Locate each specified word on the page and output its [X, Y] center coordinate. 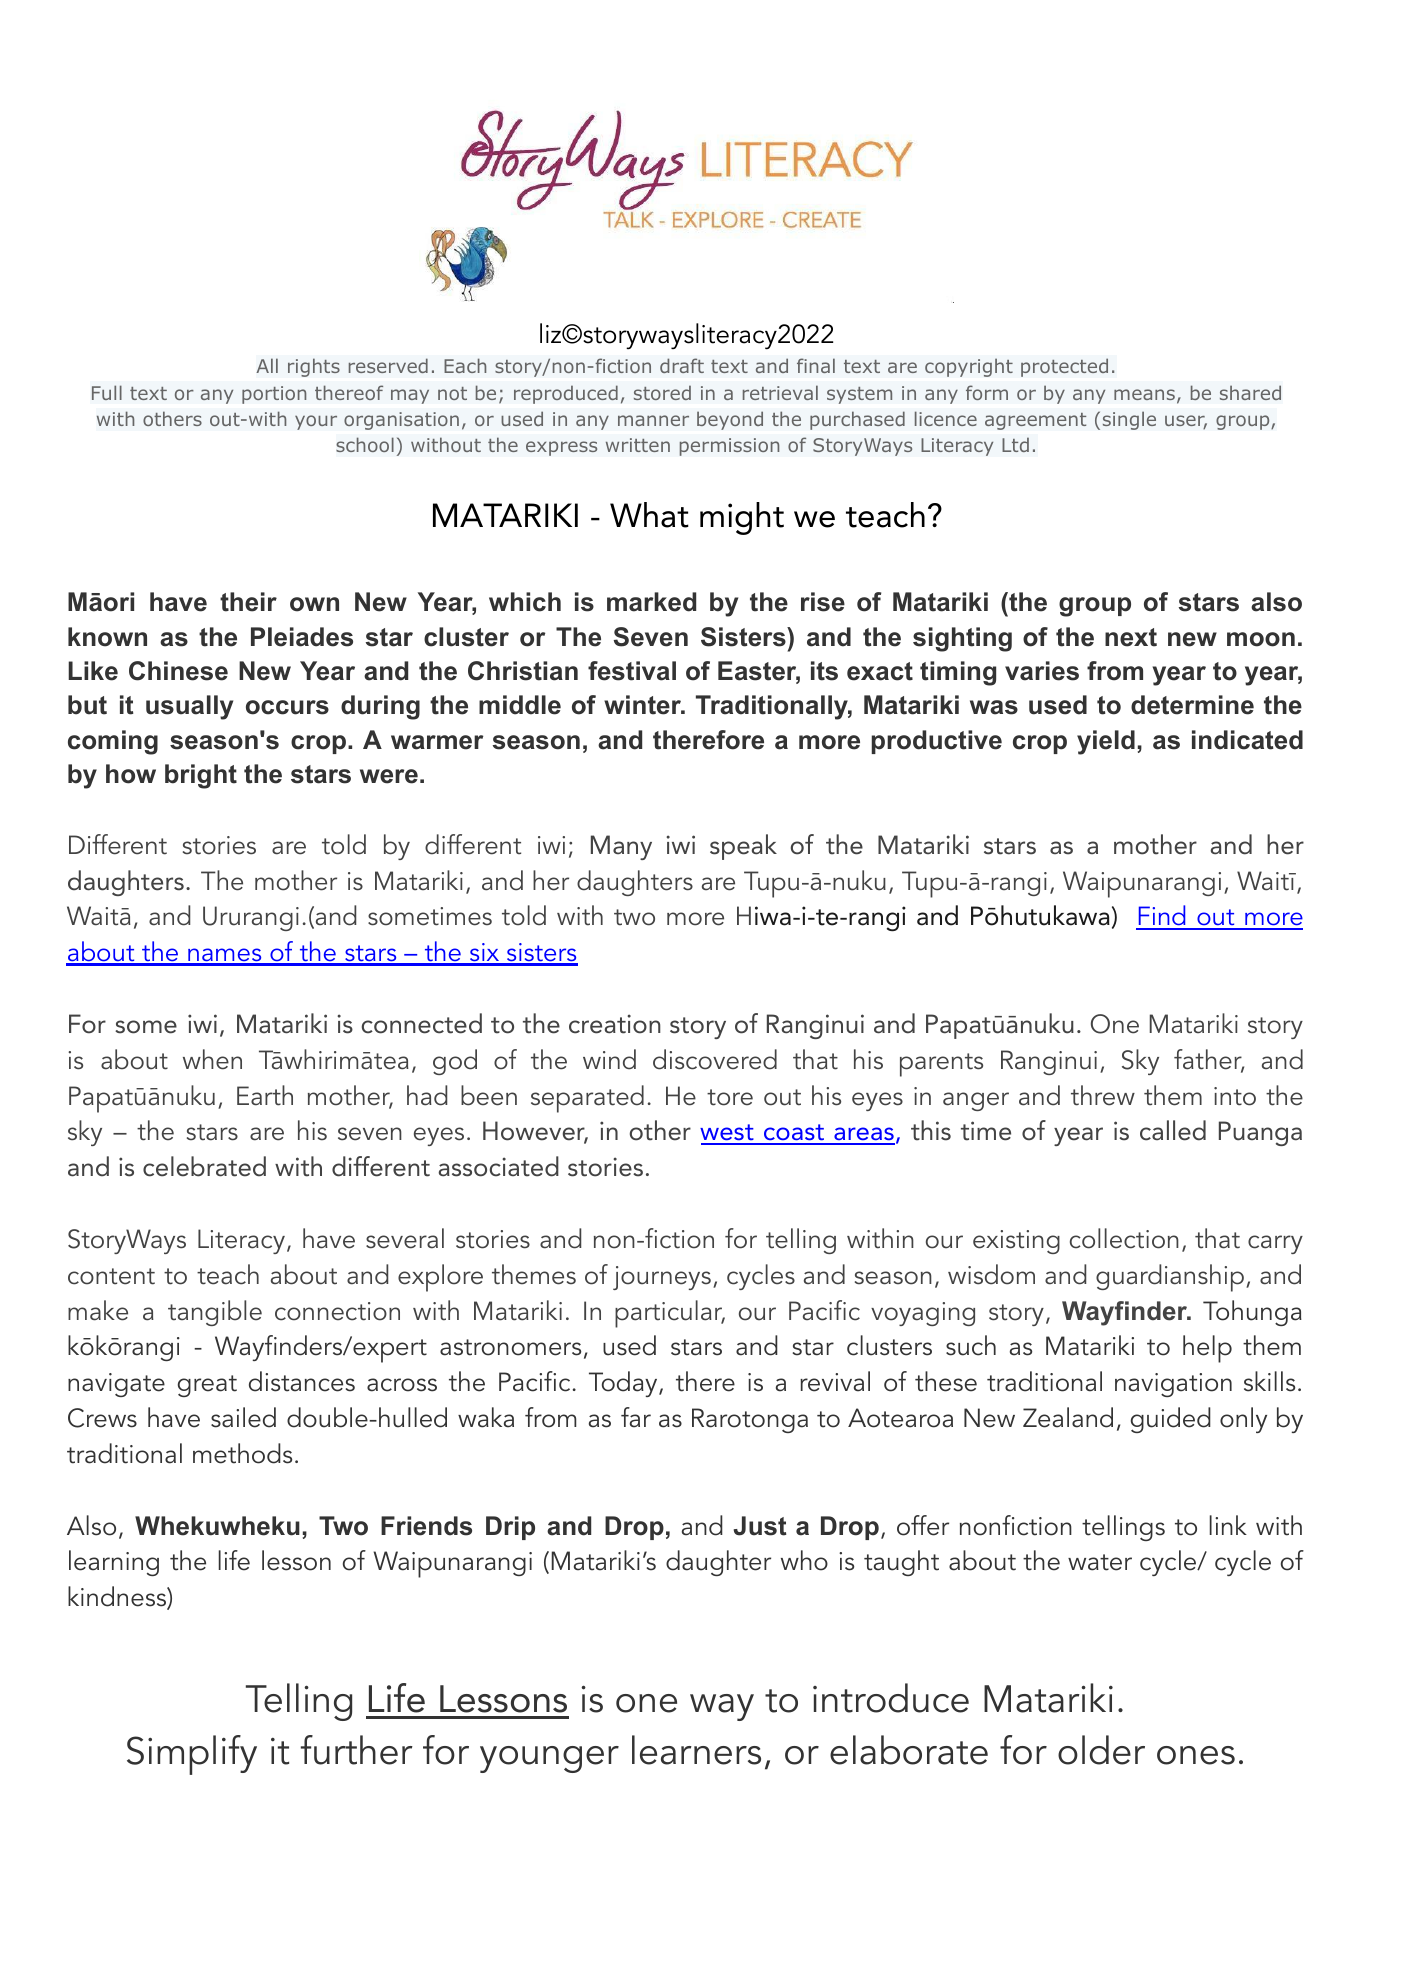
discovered [715, 1059]
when [212, 1059]
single [1129, 420]
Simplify [192, 1755]
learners [696, 1750]
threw [1103, 1095]
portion [274, 395]
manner [653, 420]
